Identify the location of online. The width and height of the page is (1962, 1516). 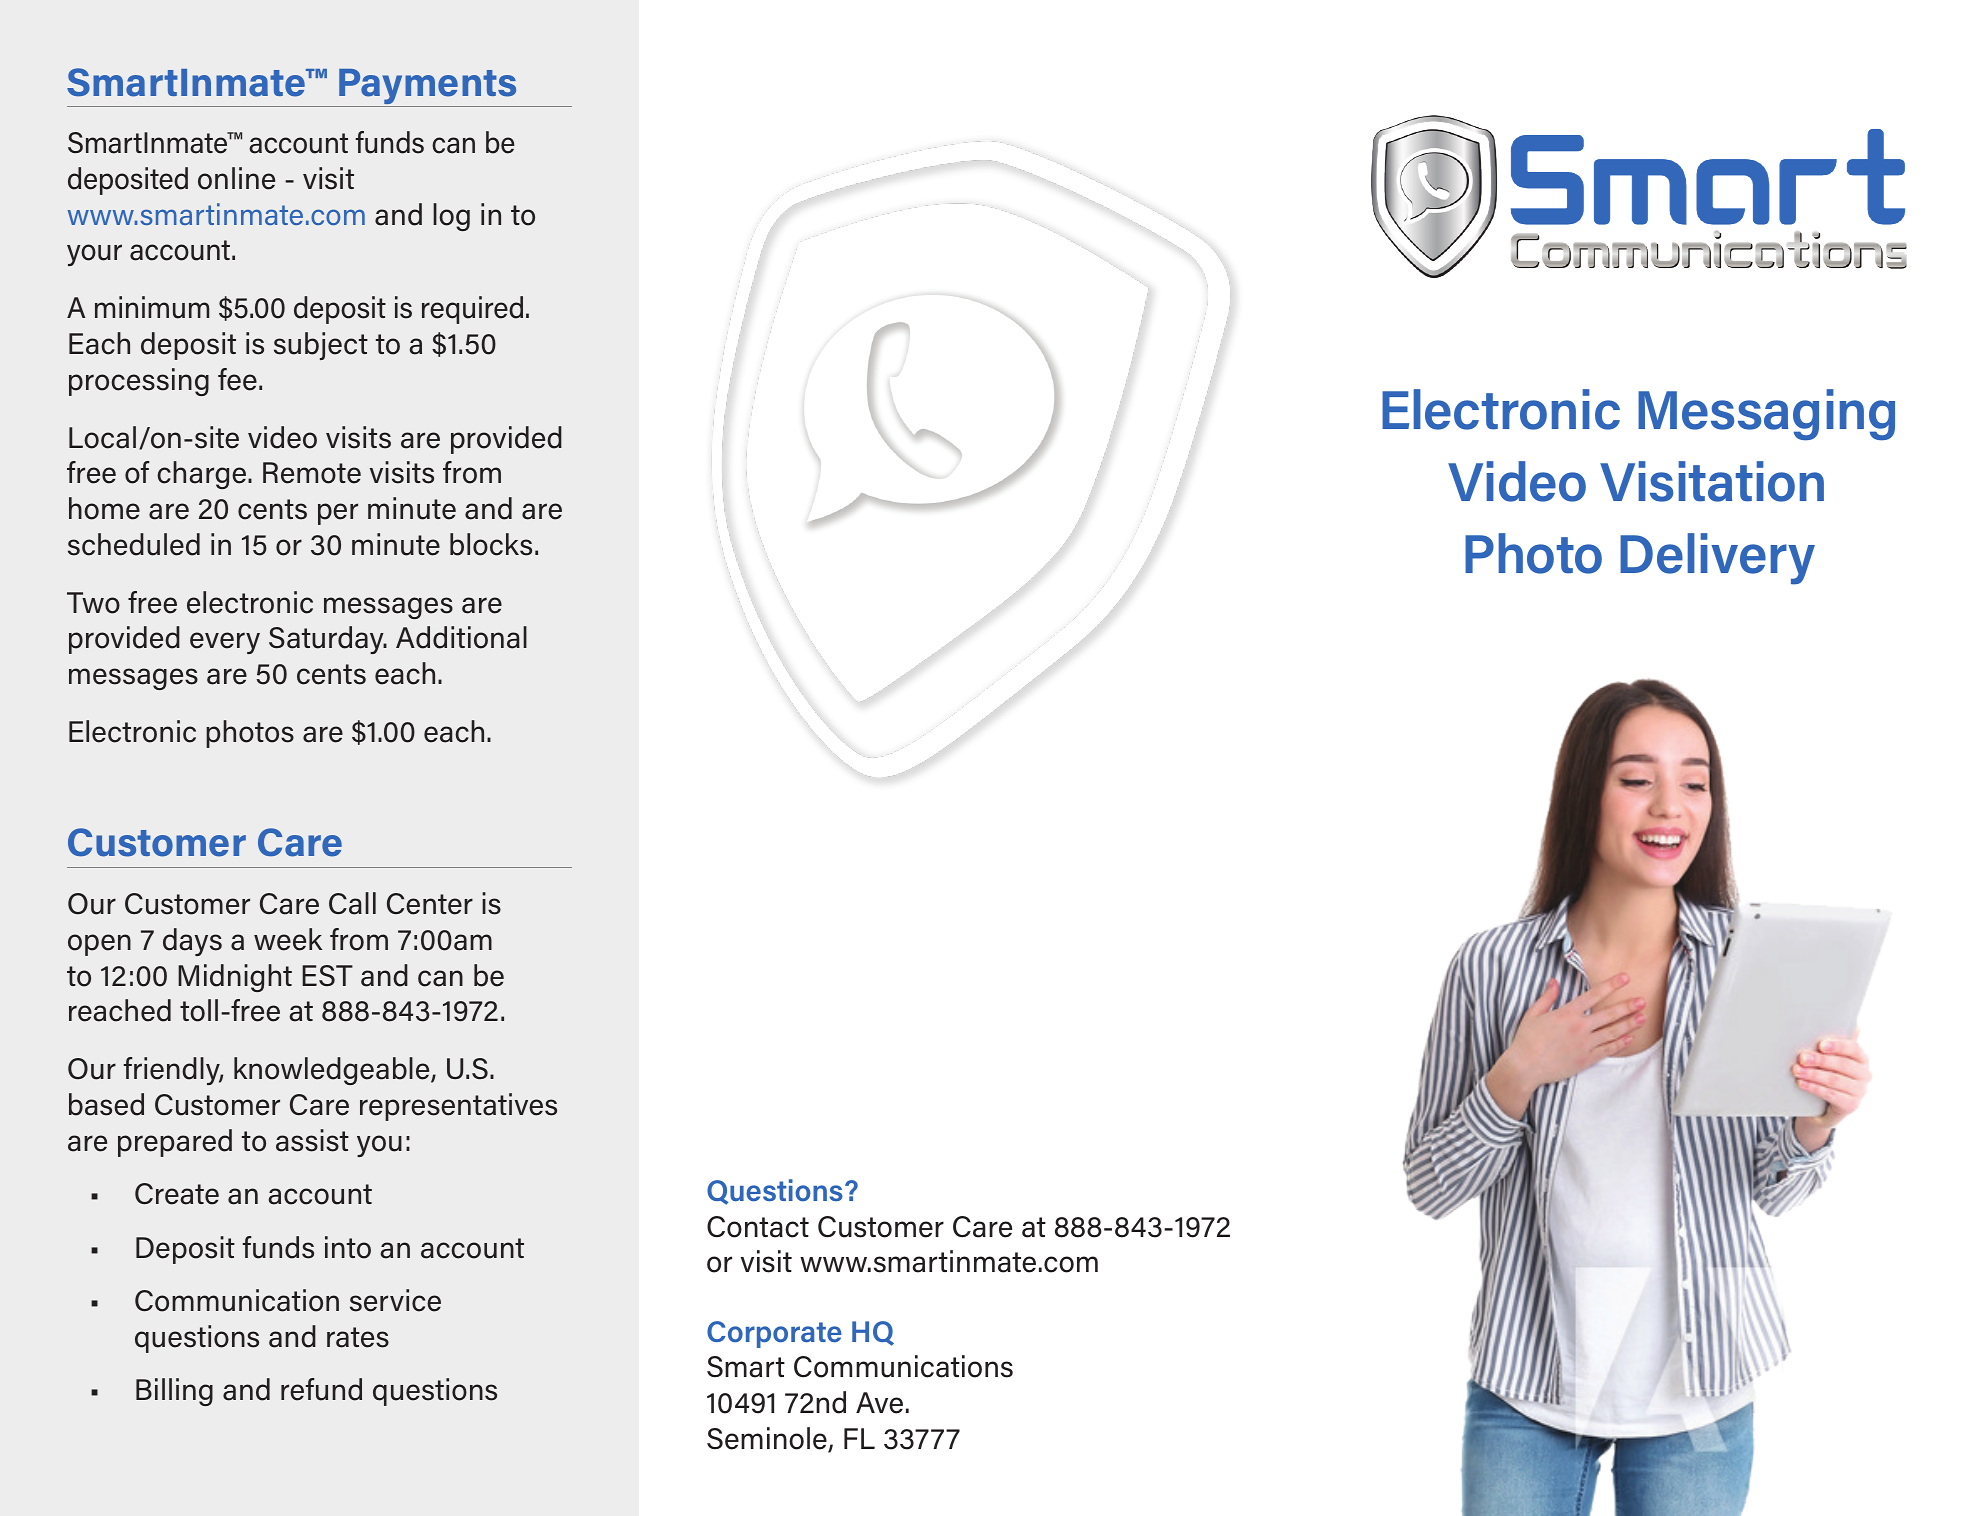
(236, 178).
